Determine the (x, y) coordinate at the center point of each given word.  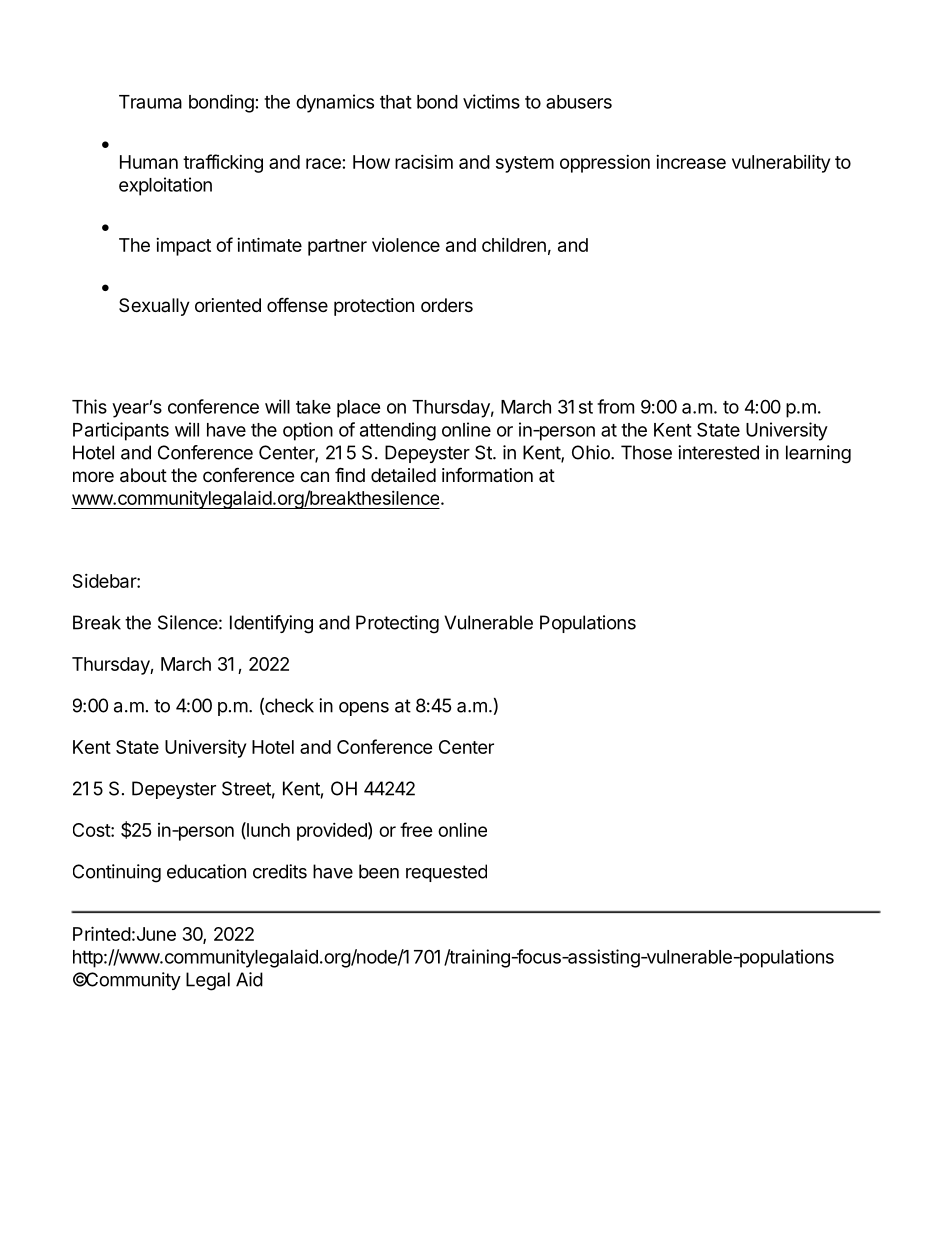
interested (718, 452)
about (143, 475)
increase (691, 162)
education (206, 871)
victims (491, 101)
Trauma (150, 102)
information (487, 474)
